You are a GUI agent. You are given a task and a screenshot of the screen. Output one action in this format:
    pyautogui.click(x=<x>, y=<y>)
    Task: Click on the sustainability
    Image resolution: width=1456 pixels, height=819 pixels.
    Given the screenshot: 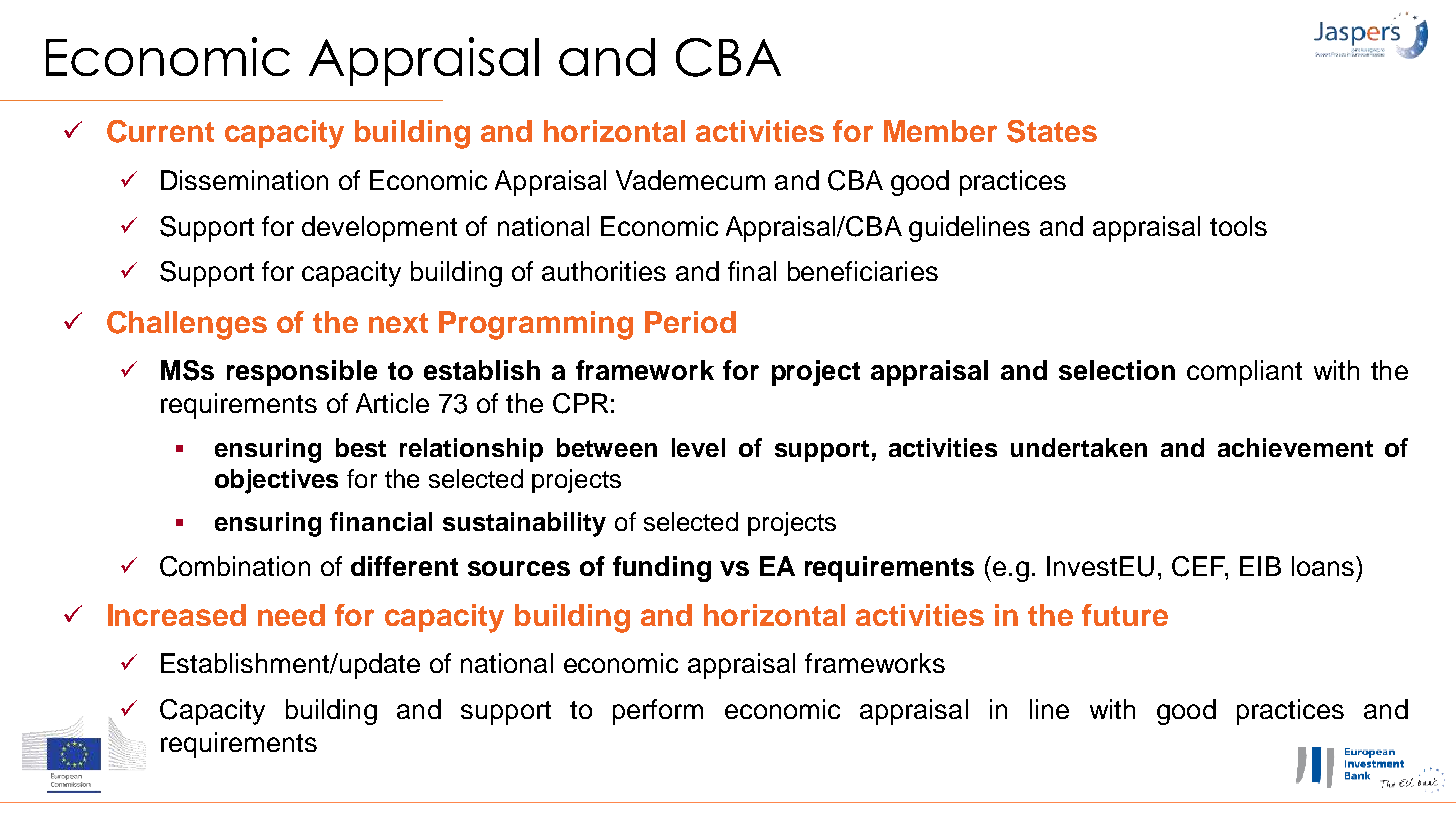 What is the action you would take?
    pyautogui.click(x=524, y=524)
